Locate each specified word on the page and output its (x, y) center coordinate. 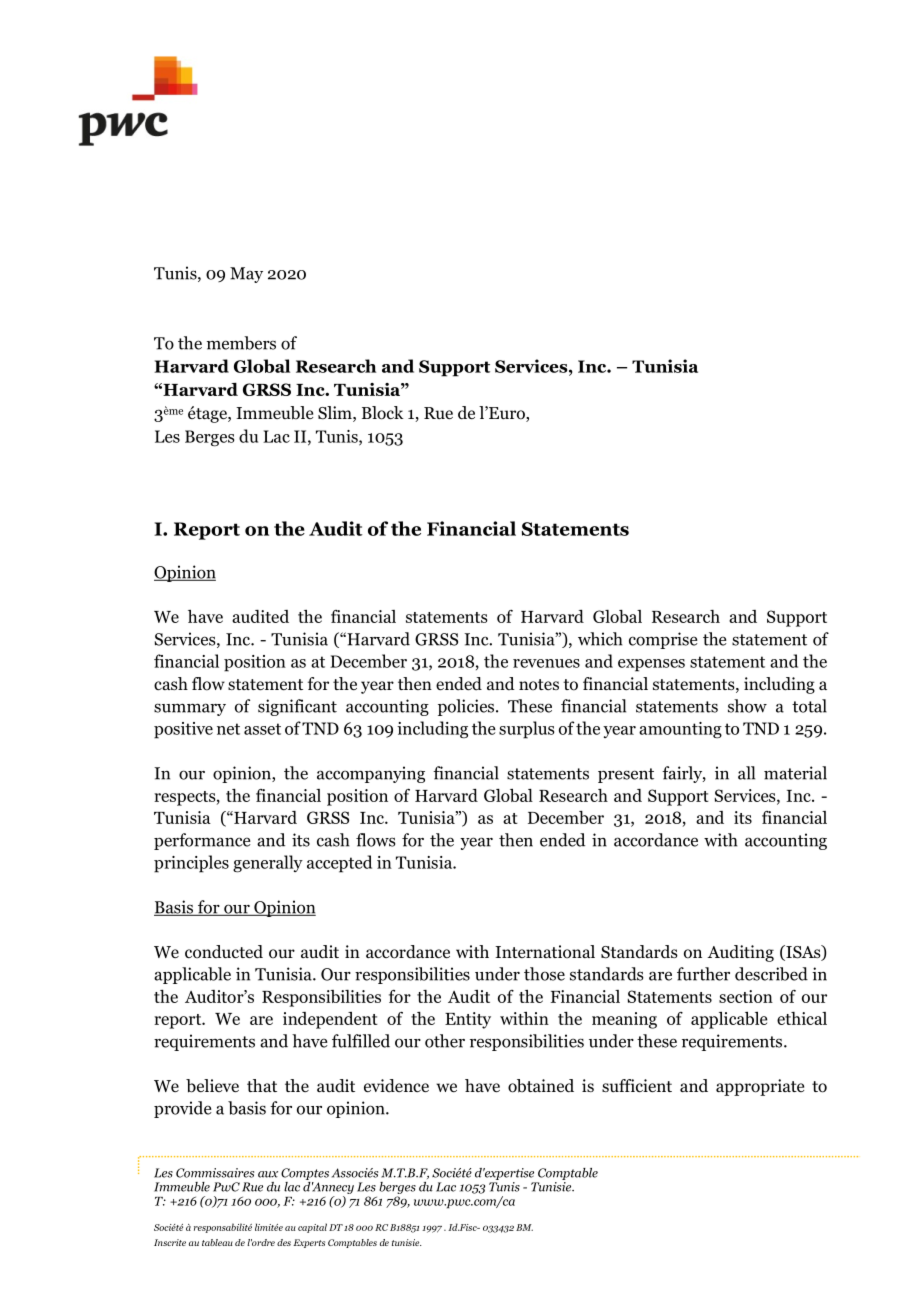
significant (297, 707)
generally (268, 864)
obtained (541, 1086)
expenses (651, 665)
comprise (663, 640)
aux (268, 1174)
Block (383, 413)
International (545, 952)
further (703, 974)
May (246, 275)
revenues (546, 663)
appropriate (760, 1087)
